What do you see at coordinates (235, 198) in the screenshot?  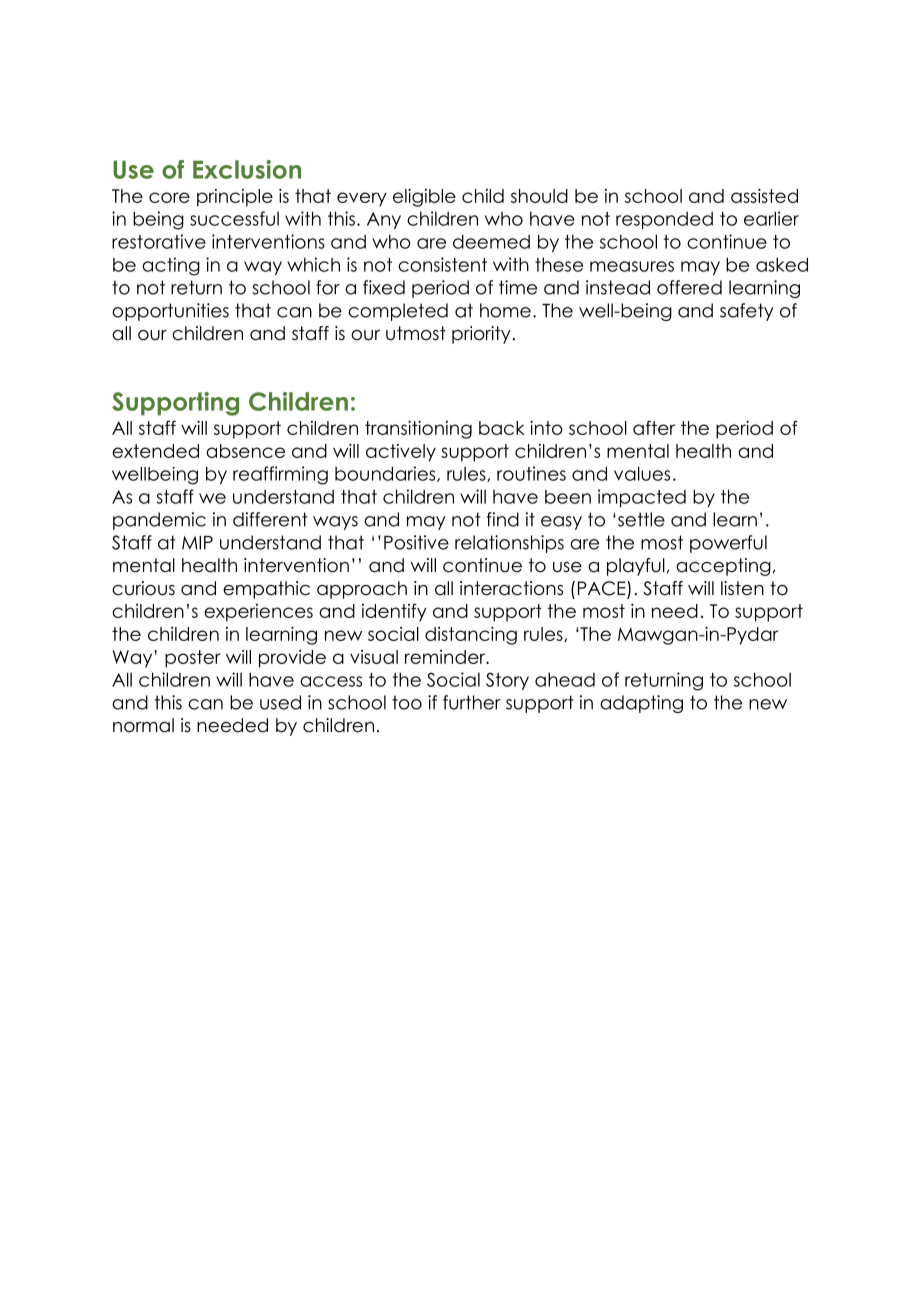 I see `principle` at bounding box center [235, 198].
